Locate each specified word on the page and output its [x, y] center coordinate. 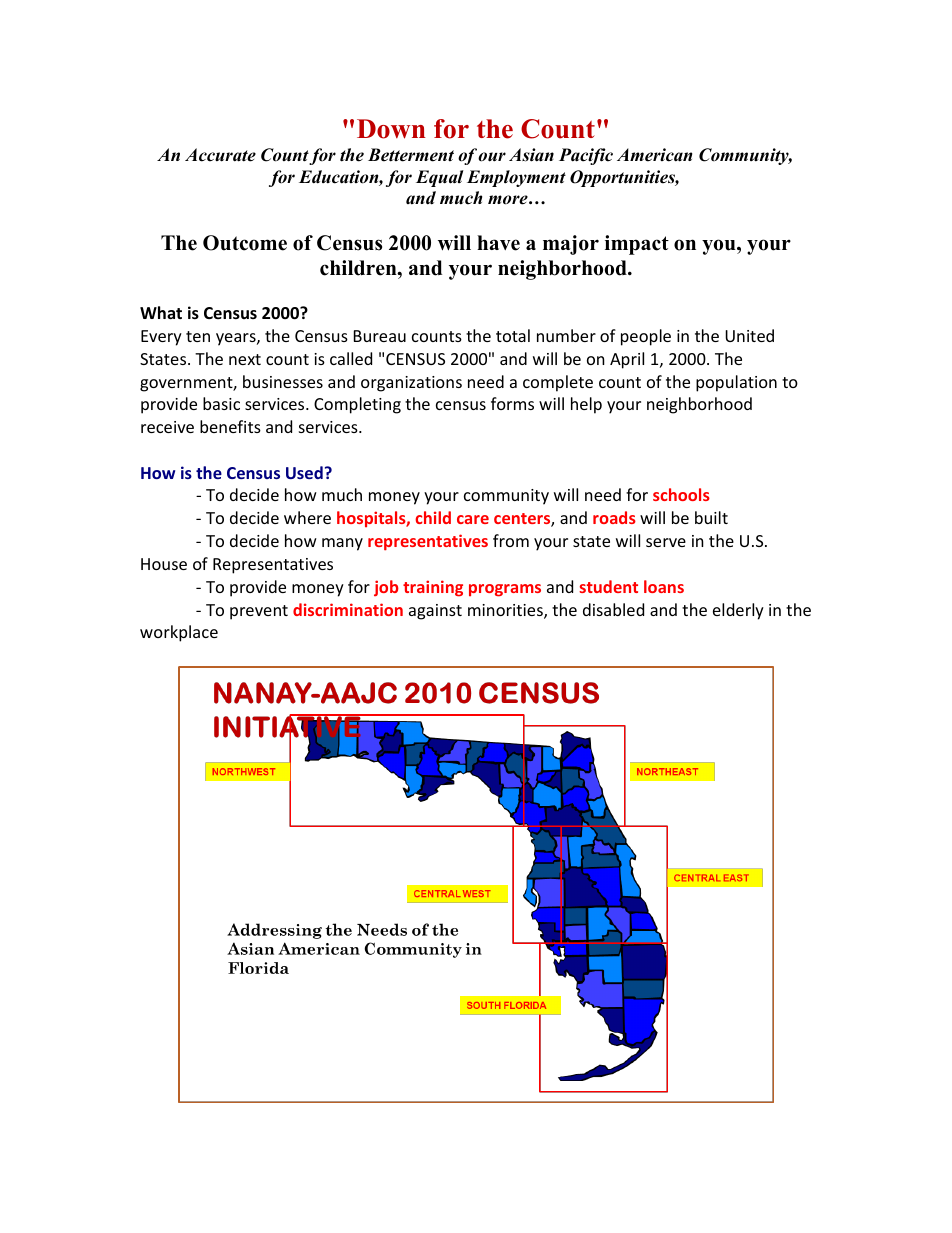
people [646, 337]
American [654, 155]
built [711, 517]
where [307, 517]
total [513, 335]
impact [637, 245]
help [586, 405]
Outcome [245, 243]
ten [198, 336]
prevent [259, 612]
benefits [230, 426]
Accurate [220, 155]
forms [512, 403]
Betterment [411, 155]
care [473, 519]
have [498, 243]
